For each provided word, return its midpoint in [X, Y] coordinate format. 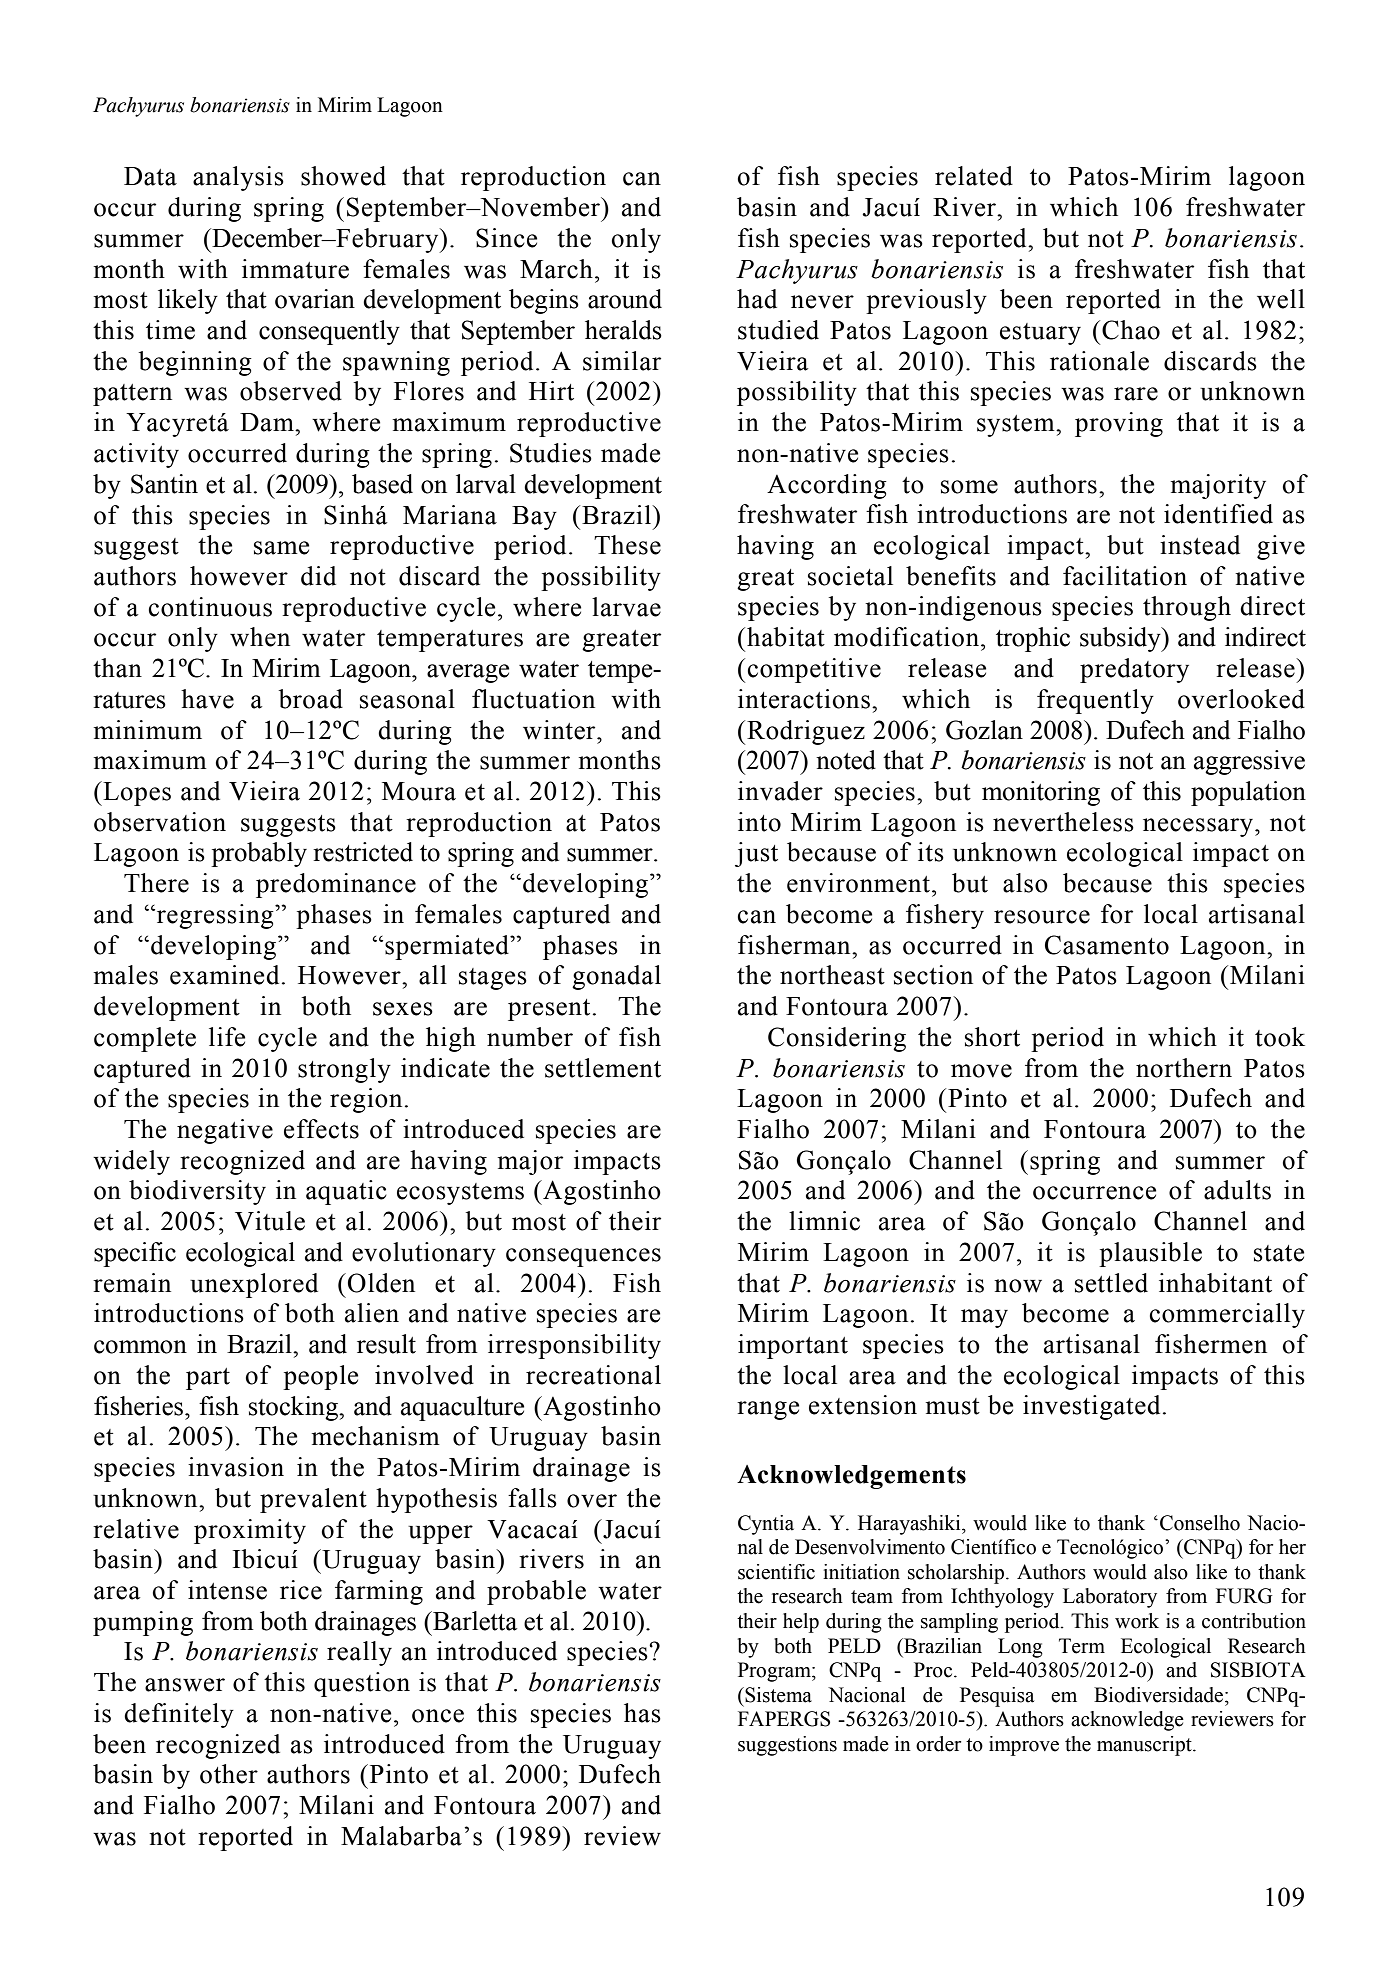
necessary [1199, 827]
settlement [603, 1068]
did [318, 576]
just [756, 854]
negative [225, 1131]
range [768, 1410]
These [627, 545]
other [229, 1774]
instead [1200, 545]
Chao [1131, 330]
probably [259, 854]
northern [1184, 1068]
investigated [1091, 1407]
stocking [294, 1408]
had [757, 299]
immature [295, 269]
